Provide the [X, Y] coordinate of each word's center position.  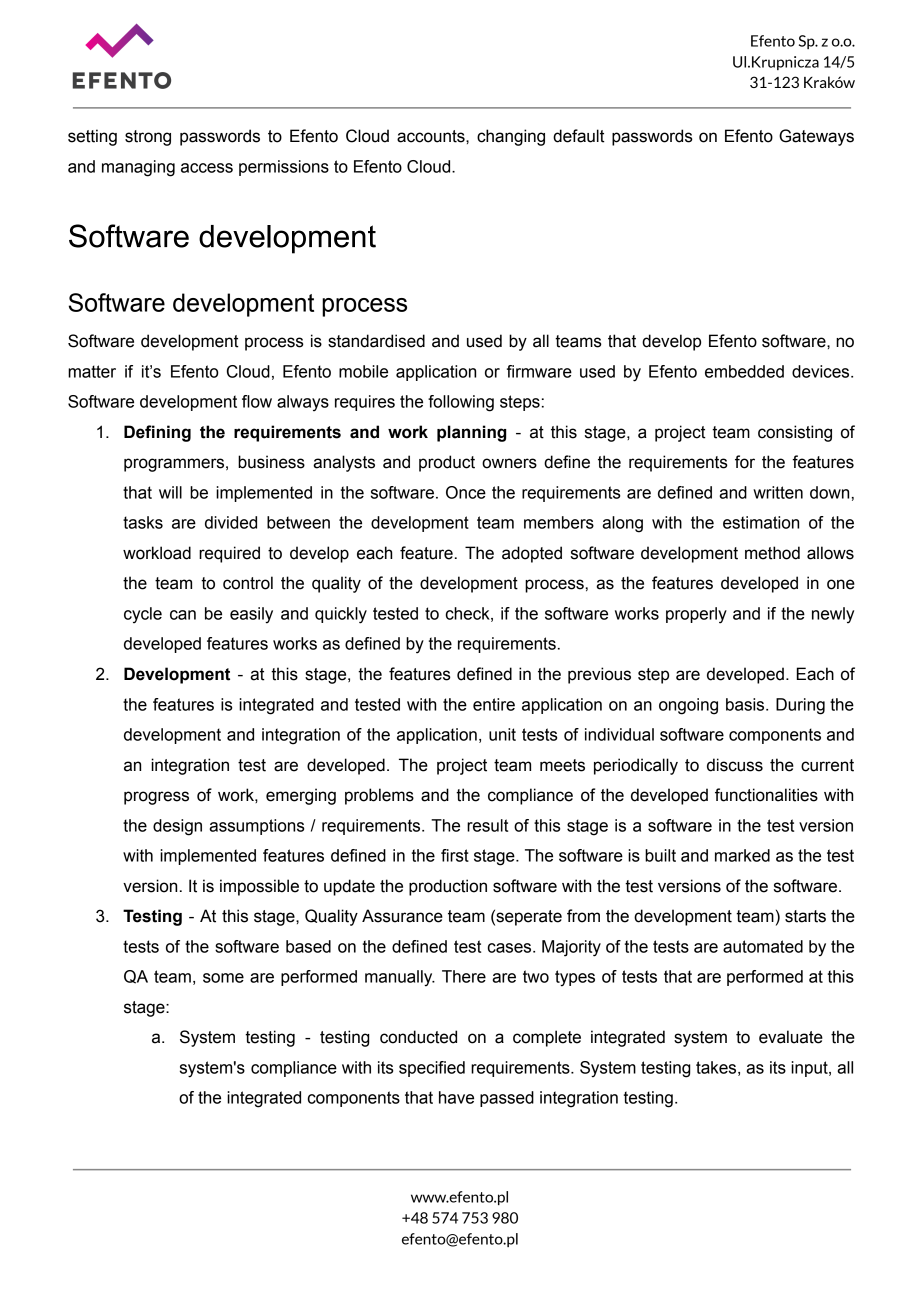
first [455, 855]
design [177, 827]
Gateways [816, 137]
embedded [744, 371]
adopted [532, 554]
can [183, 615]
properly [696, 615]
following [461, 403]
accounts [432, 136]
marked [742, 855]
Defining [157, 433]
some [223, 978]
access [207, 168]
